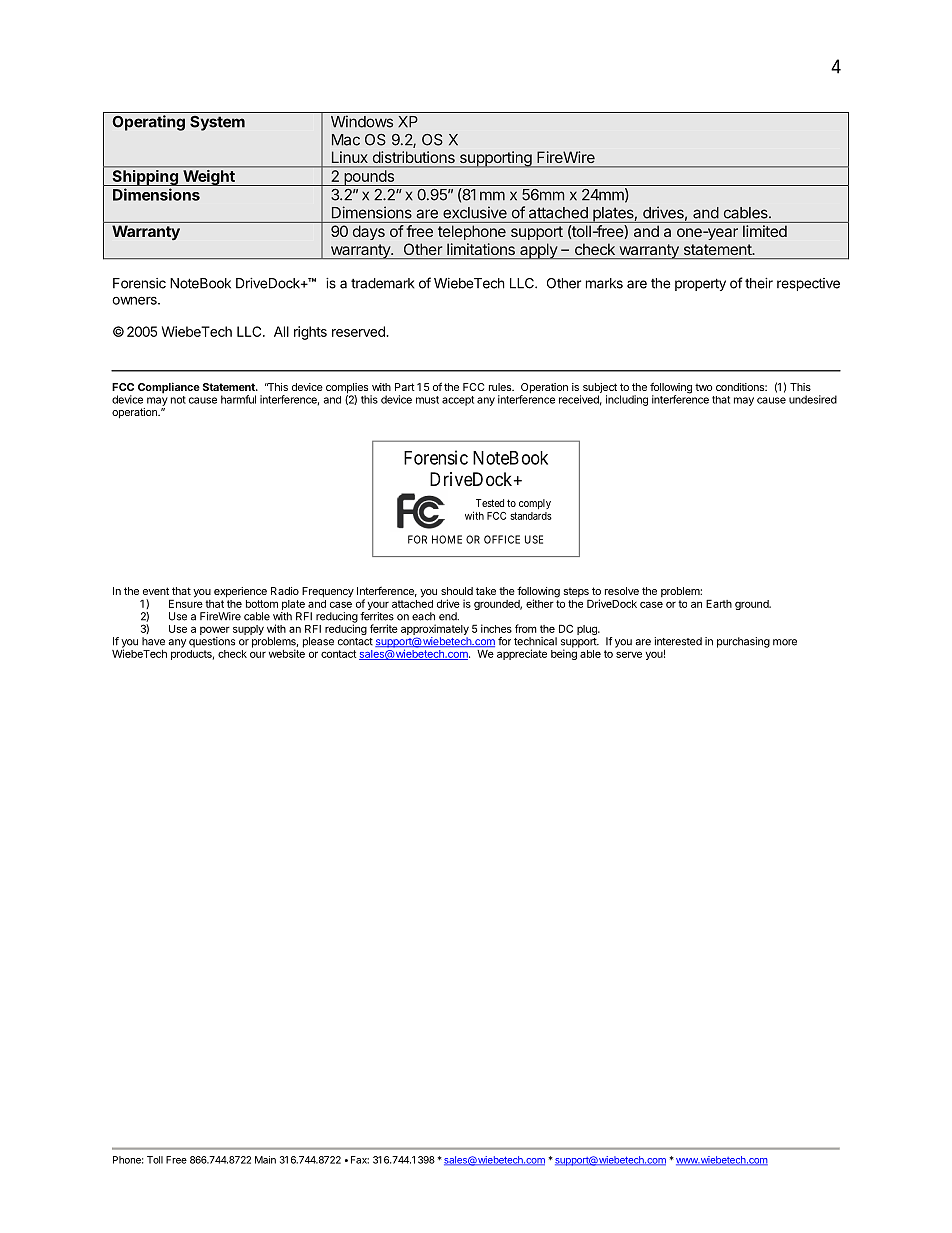  Describe the element at coordinates (475, 212) in the image. I see `exclusive` at that location.
